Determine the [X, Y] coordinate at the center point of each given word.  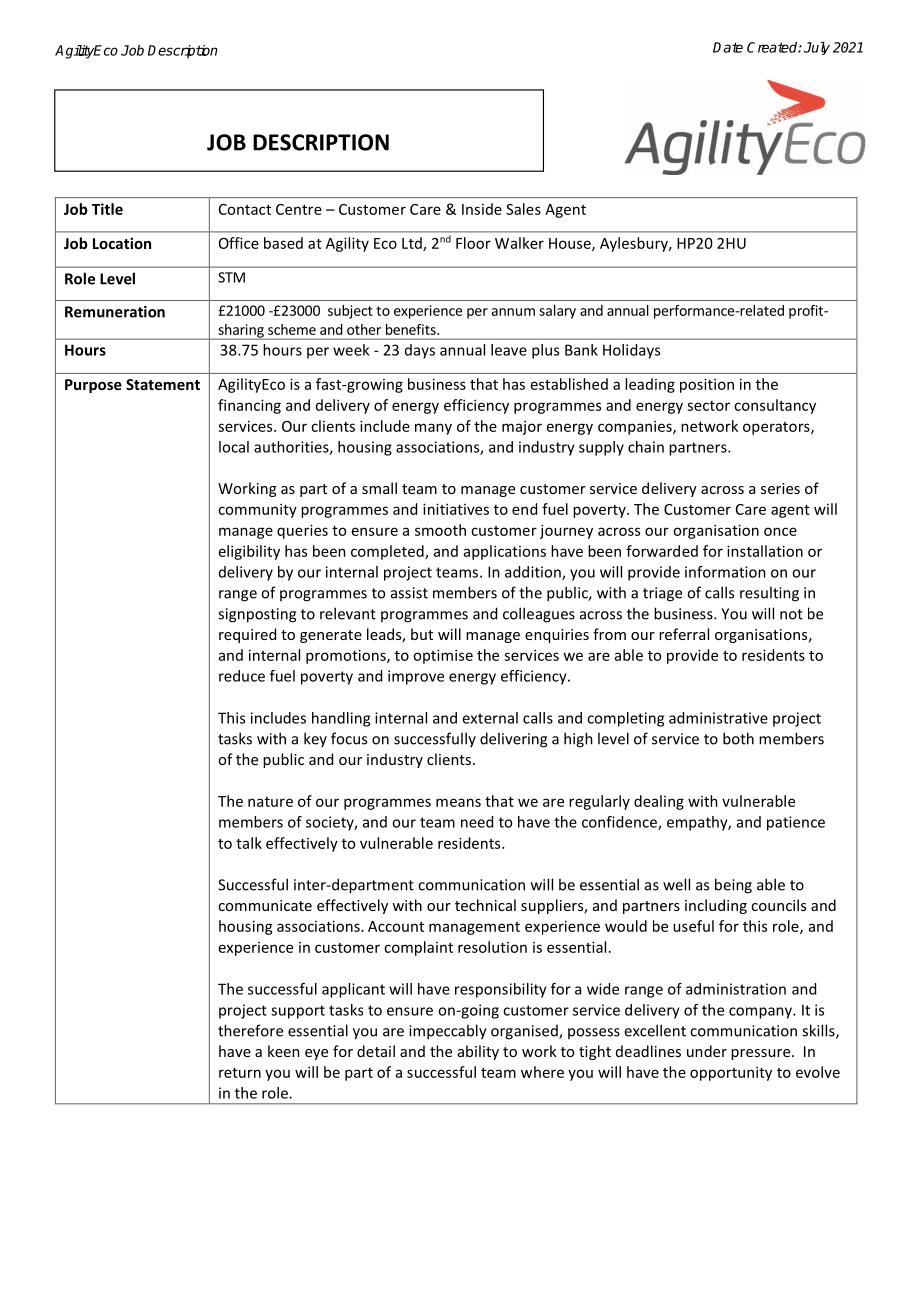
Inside [482, 209]
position [707, 385]
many [433, 429]
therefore [250, 1030]
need [477, 822]
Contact [245, 209]
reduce [242, 676]
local [234, 447]
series [780, 488]
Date [728, 47]
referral [684, 634]
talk [249, 843]
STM [231, 277]
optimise [443, 656]
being [733, 886]
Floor [473, 243]
